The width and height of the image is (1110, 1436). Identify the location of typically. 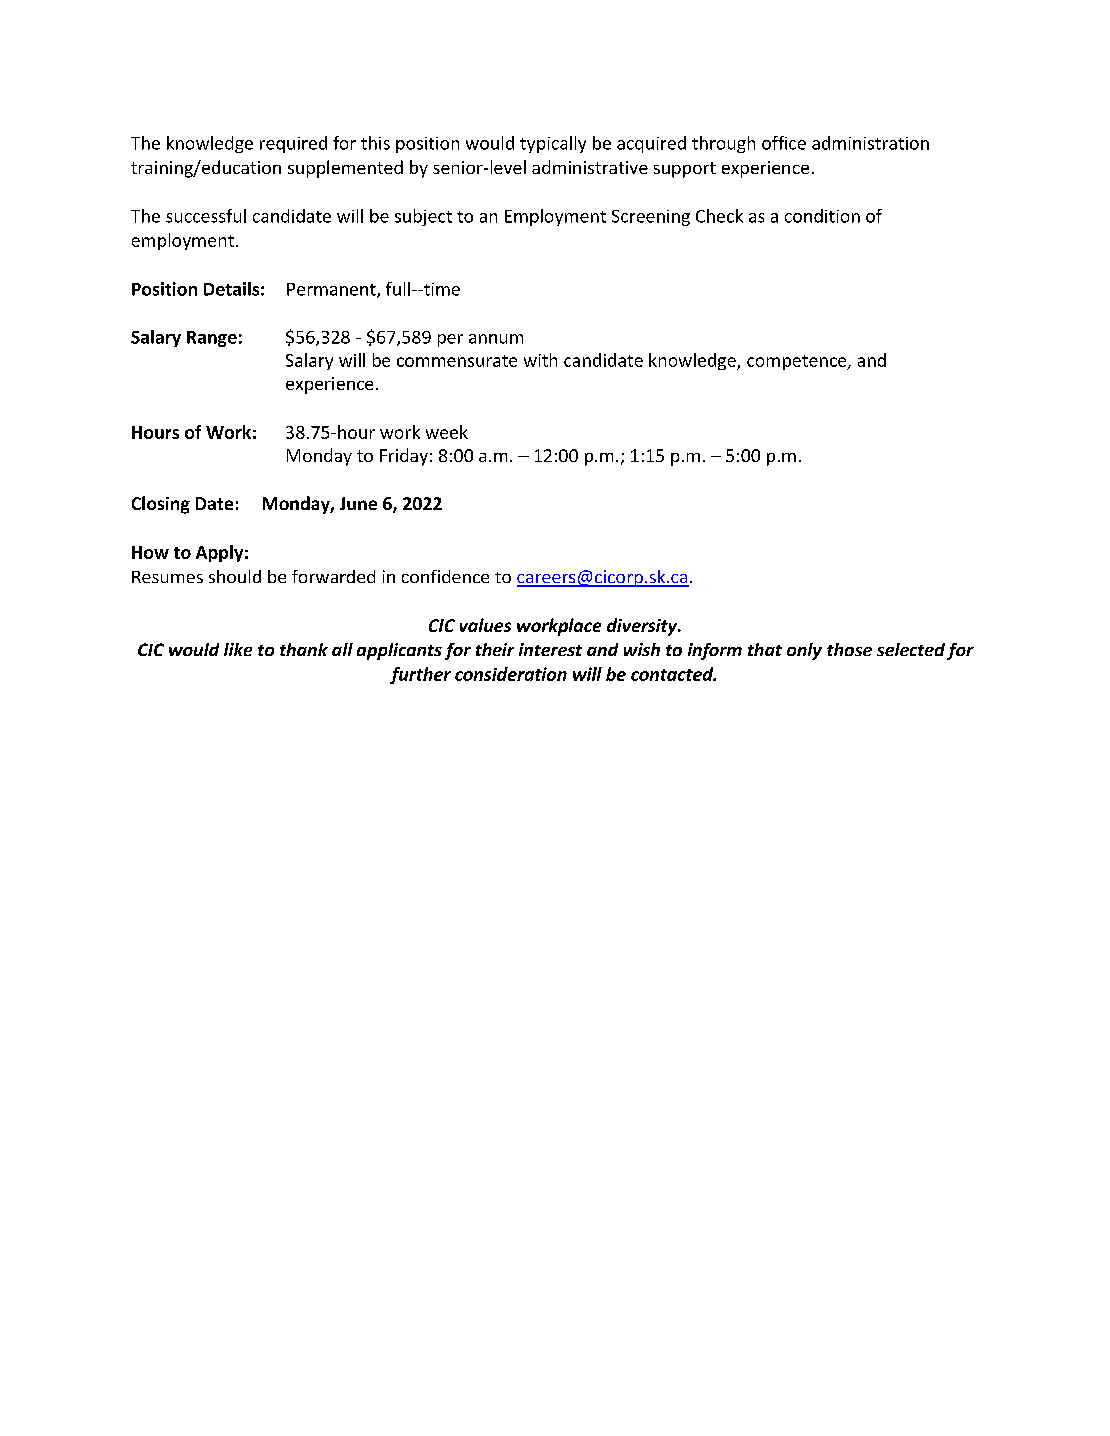
(553, 144).
